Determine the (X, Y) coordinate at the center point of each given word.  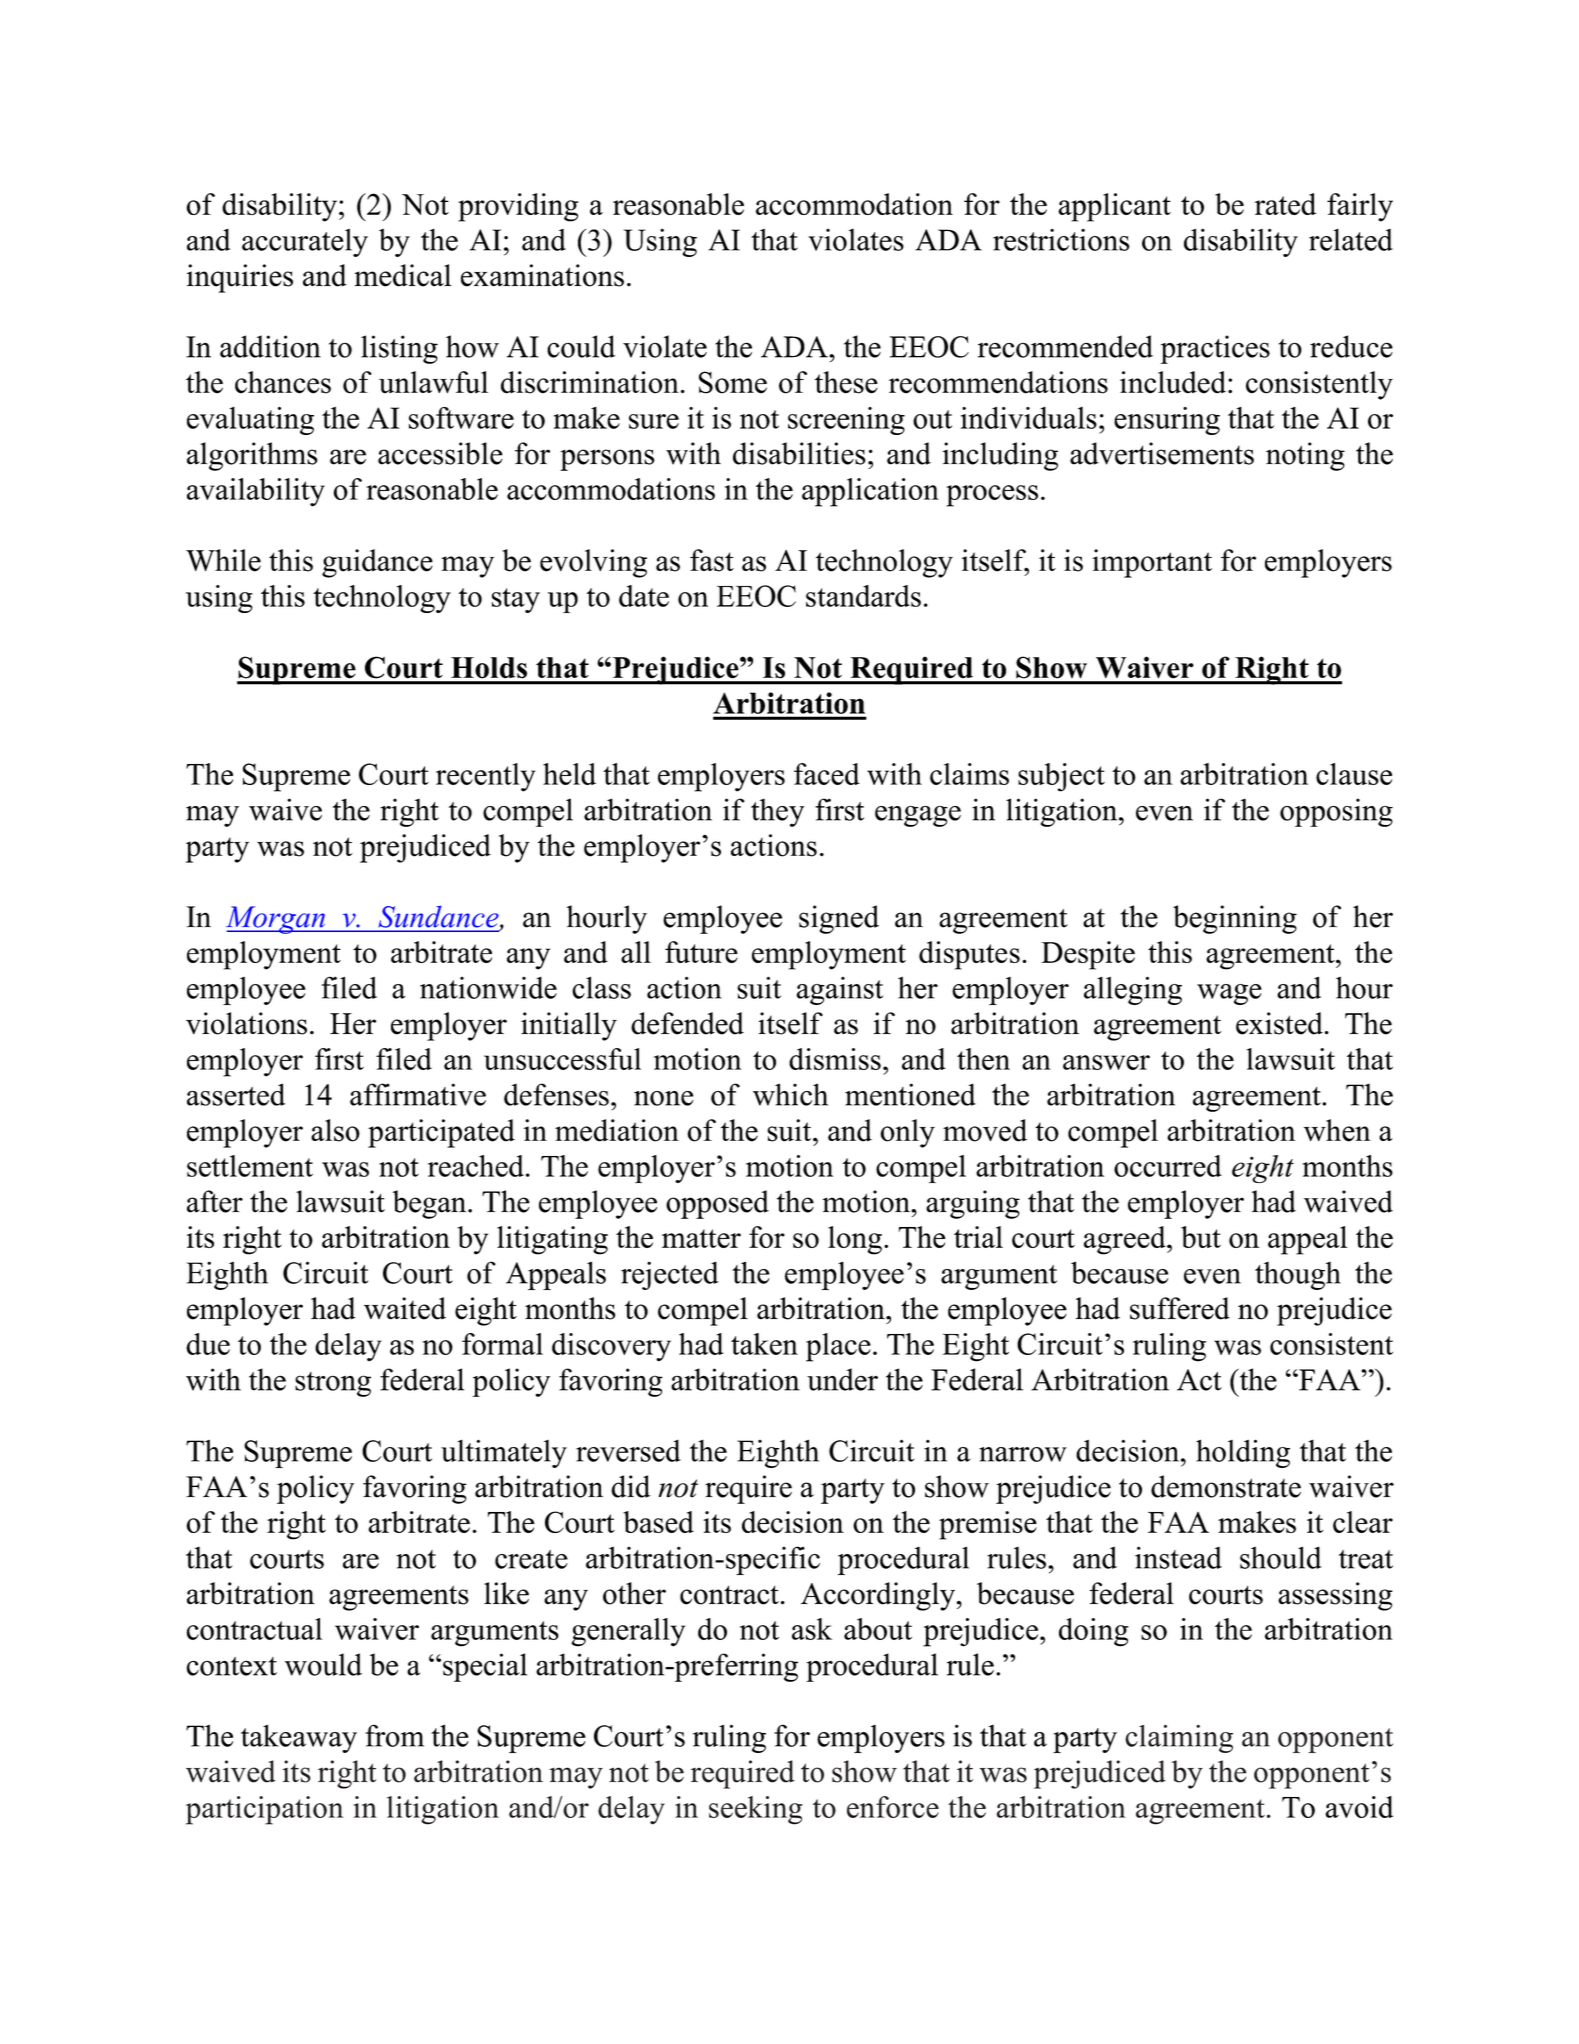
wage (1229, 994)
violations (246, 1023)
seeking (755, 1810)
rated (1285, 204)
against (840, 991)
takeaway (299, 1738)
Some (733, 382)
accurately (305, 243)
